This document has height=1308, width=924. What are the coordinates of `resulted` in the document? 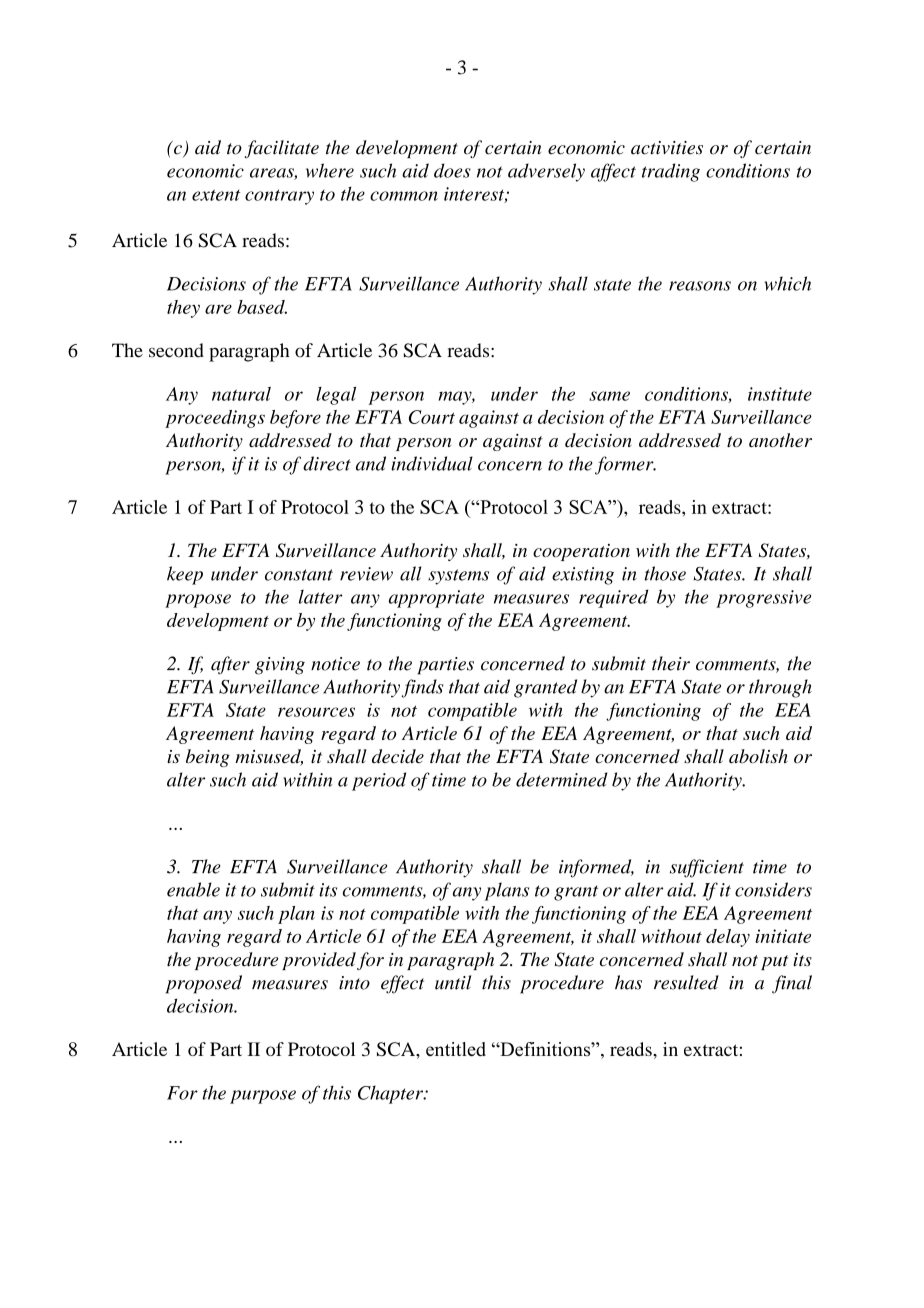 It's located at (686, 982).
